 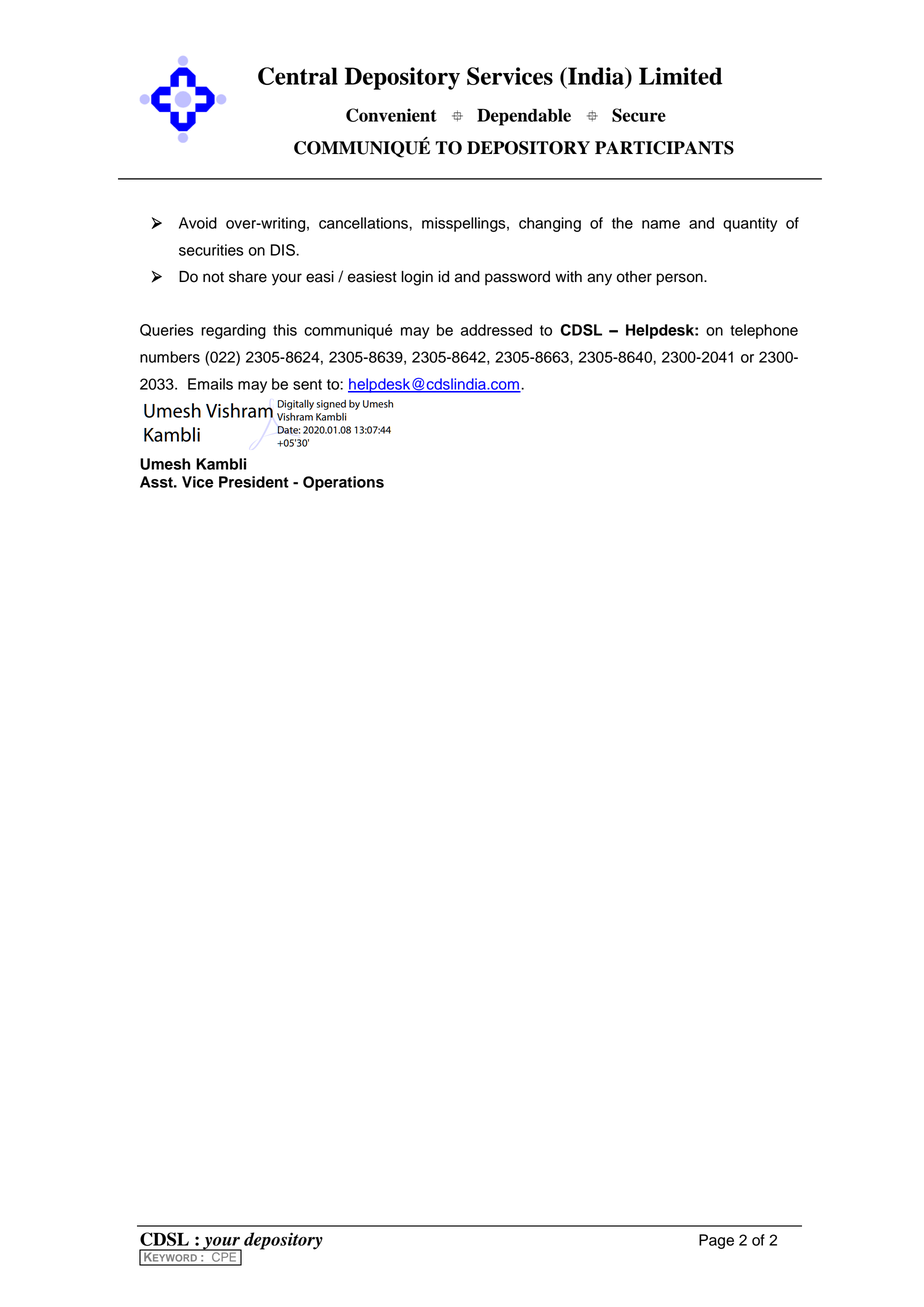 I want to click on this, so click(x=285, y=330).
